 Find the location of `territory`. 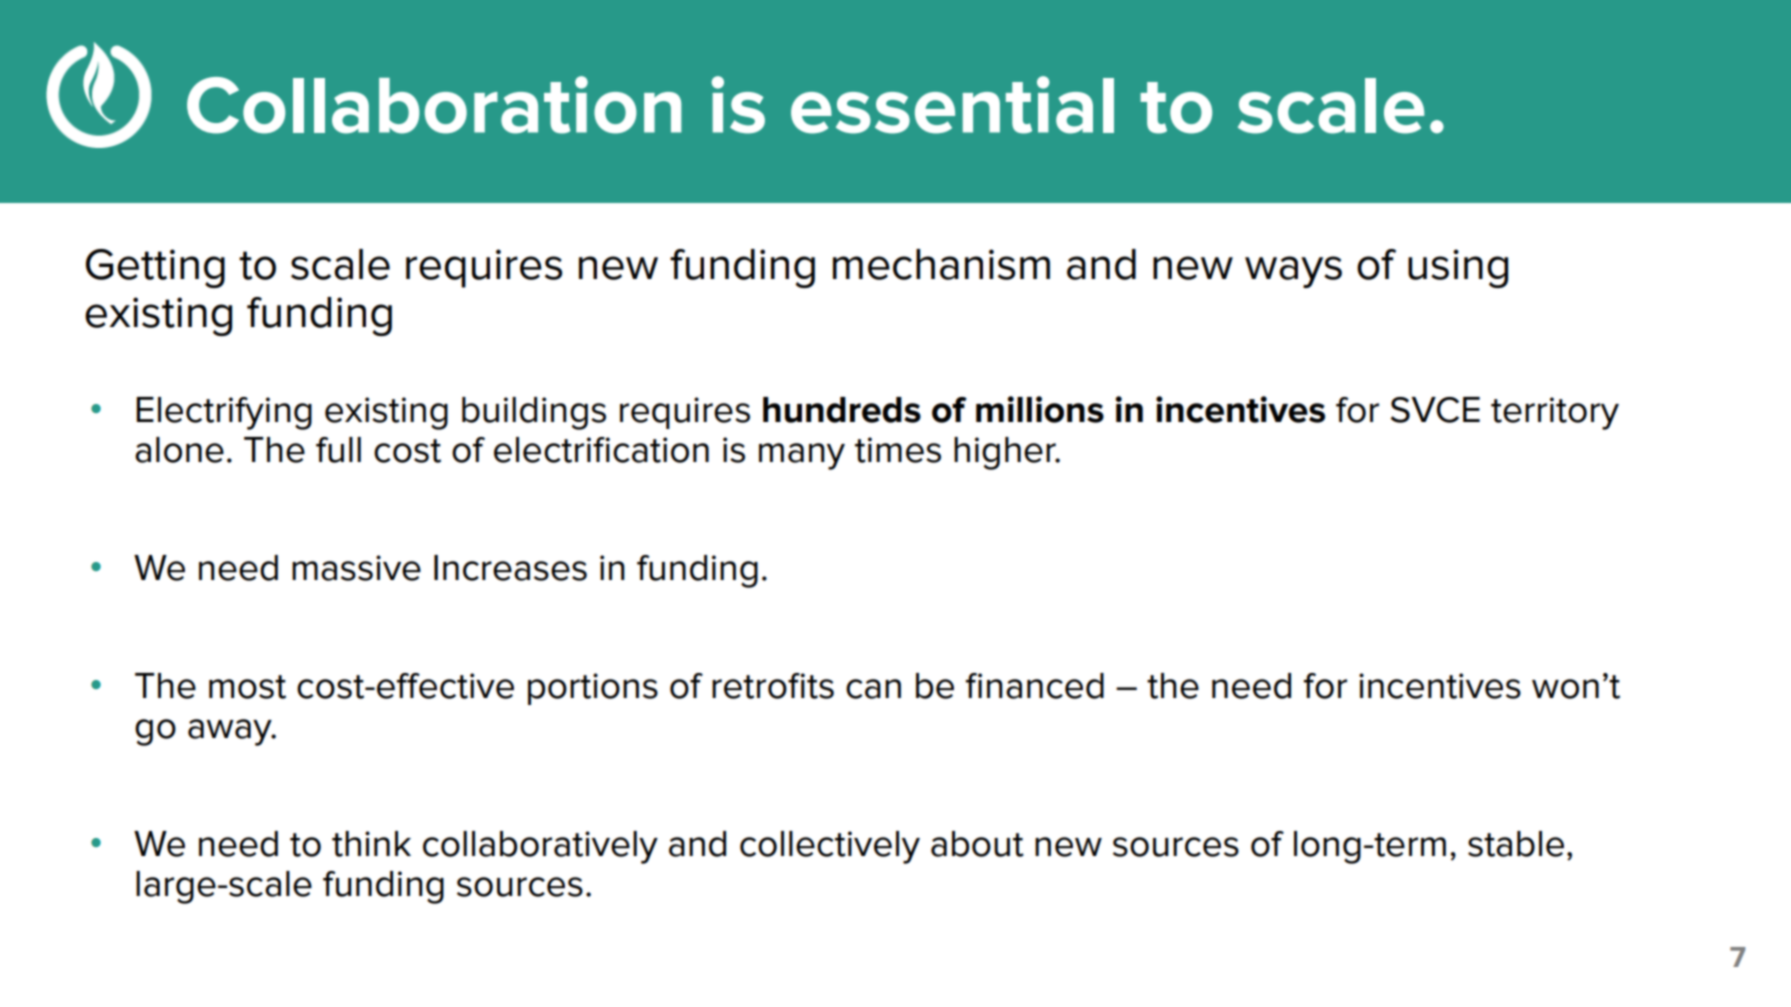

territory is located at coordinates (1555, 413).
